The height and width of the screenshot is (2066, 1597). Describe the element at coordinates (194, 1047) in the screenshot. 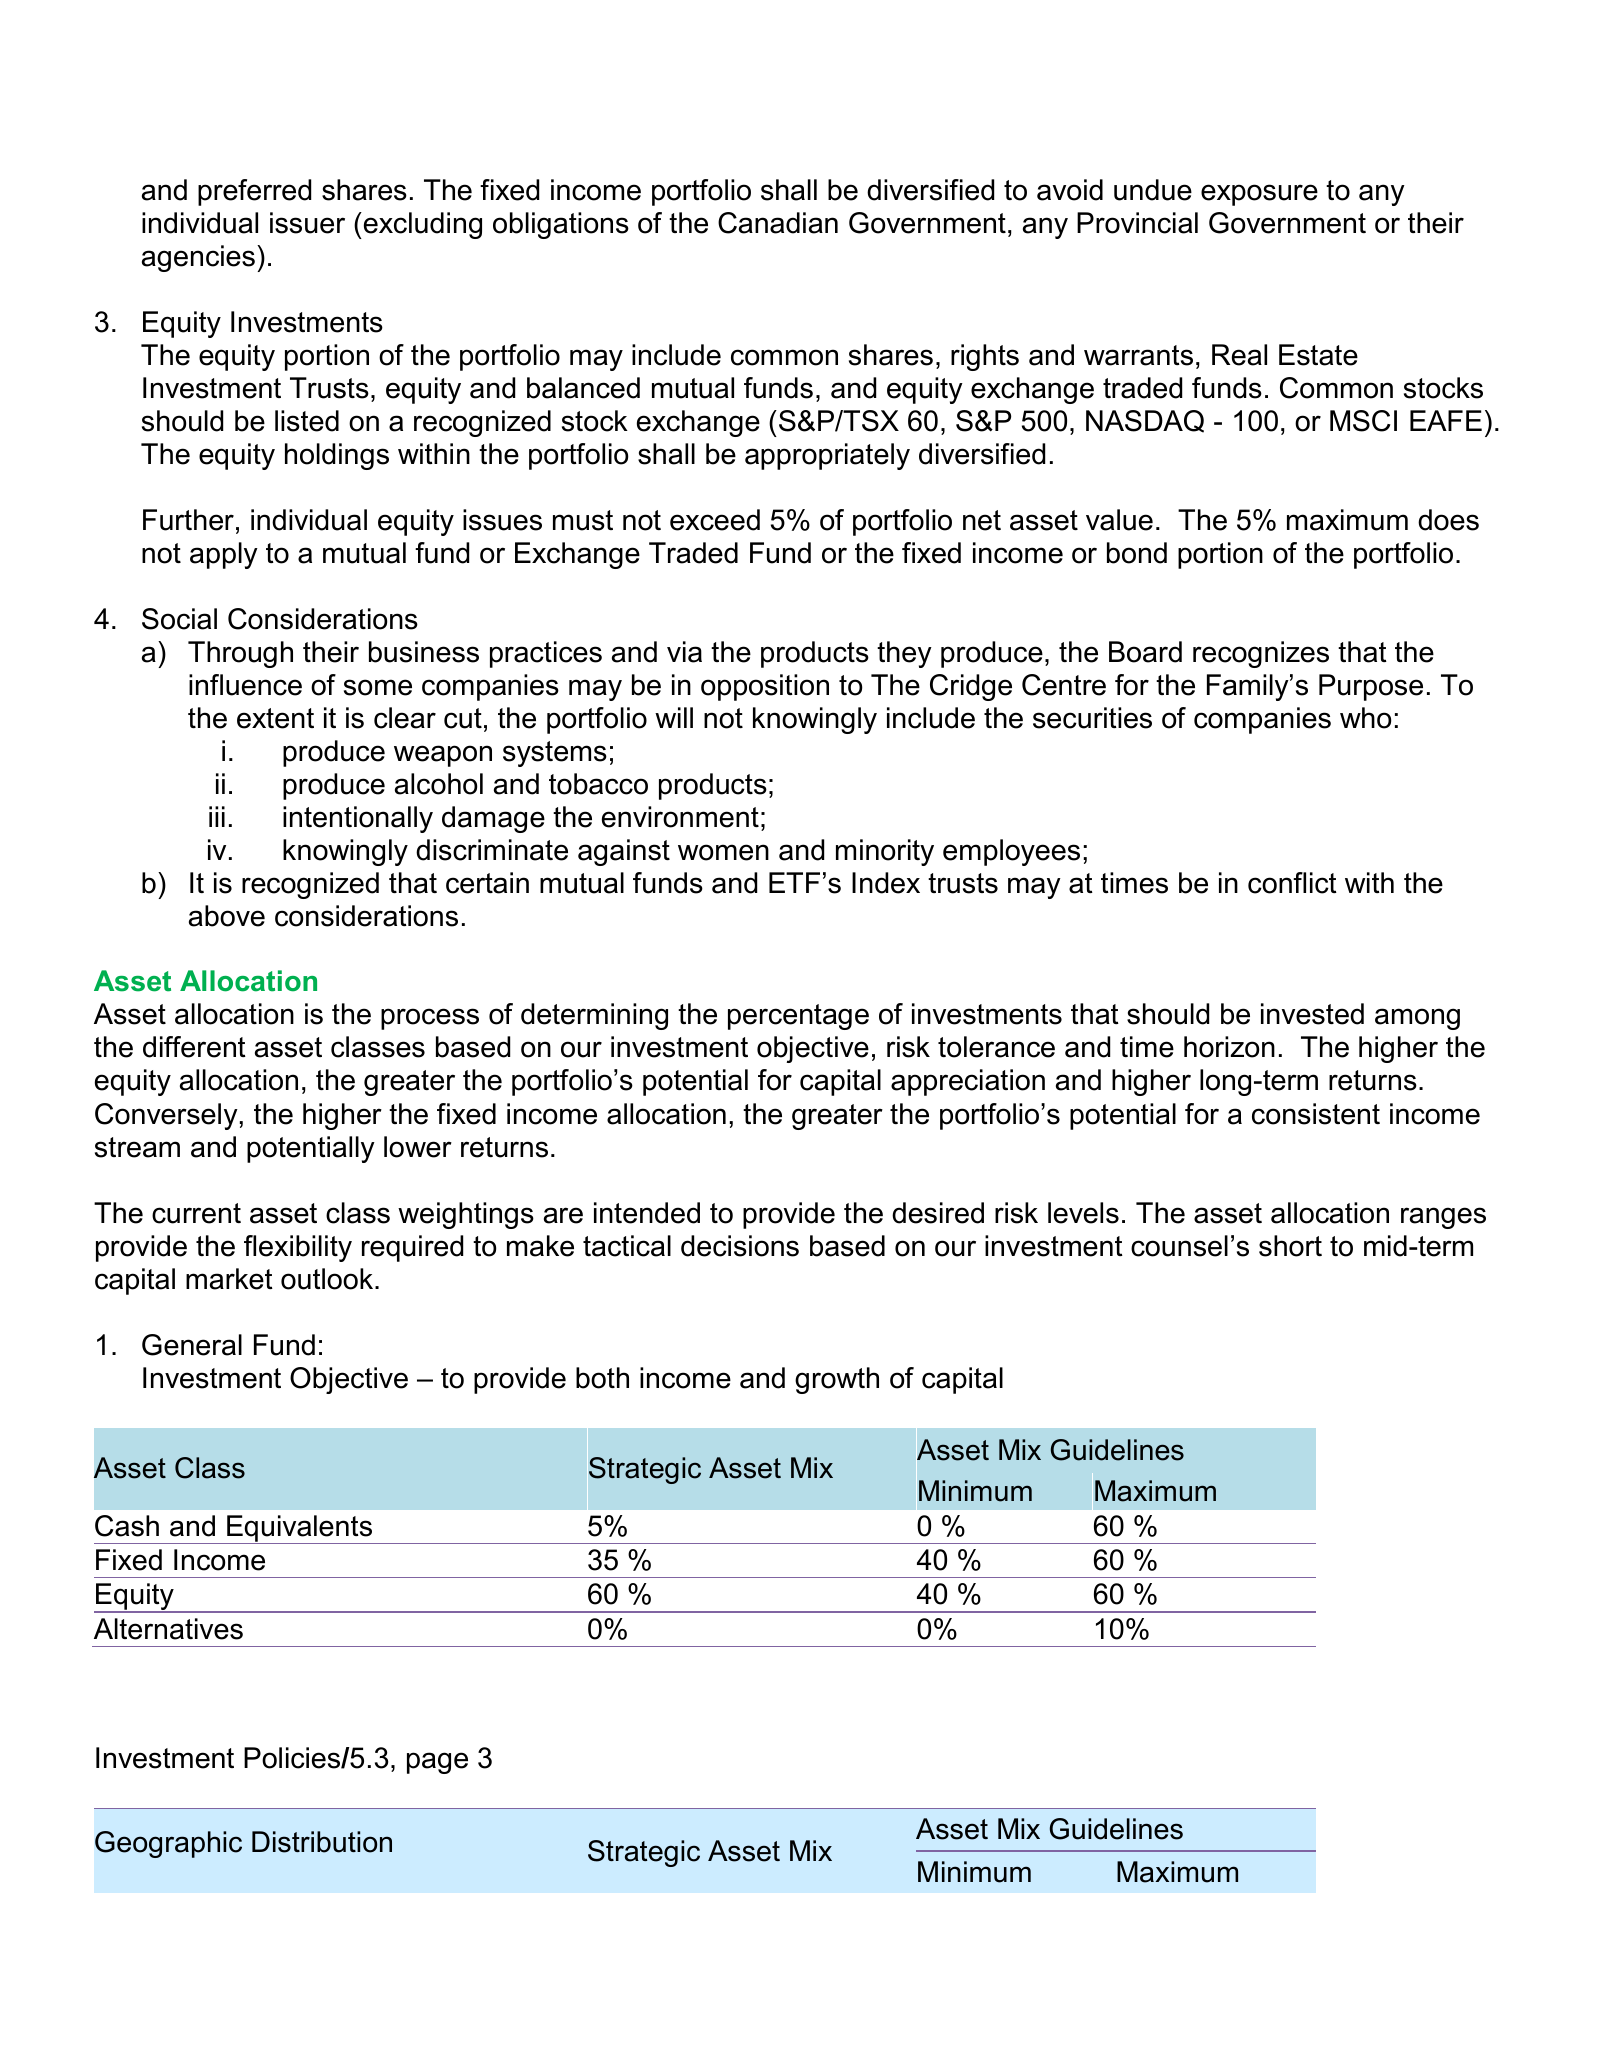

I see `different` at that location.
